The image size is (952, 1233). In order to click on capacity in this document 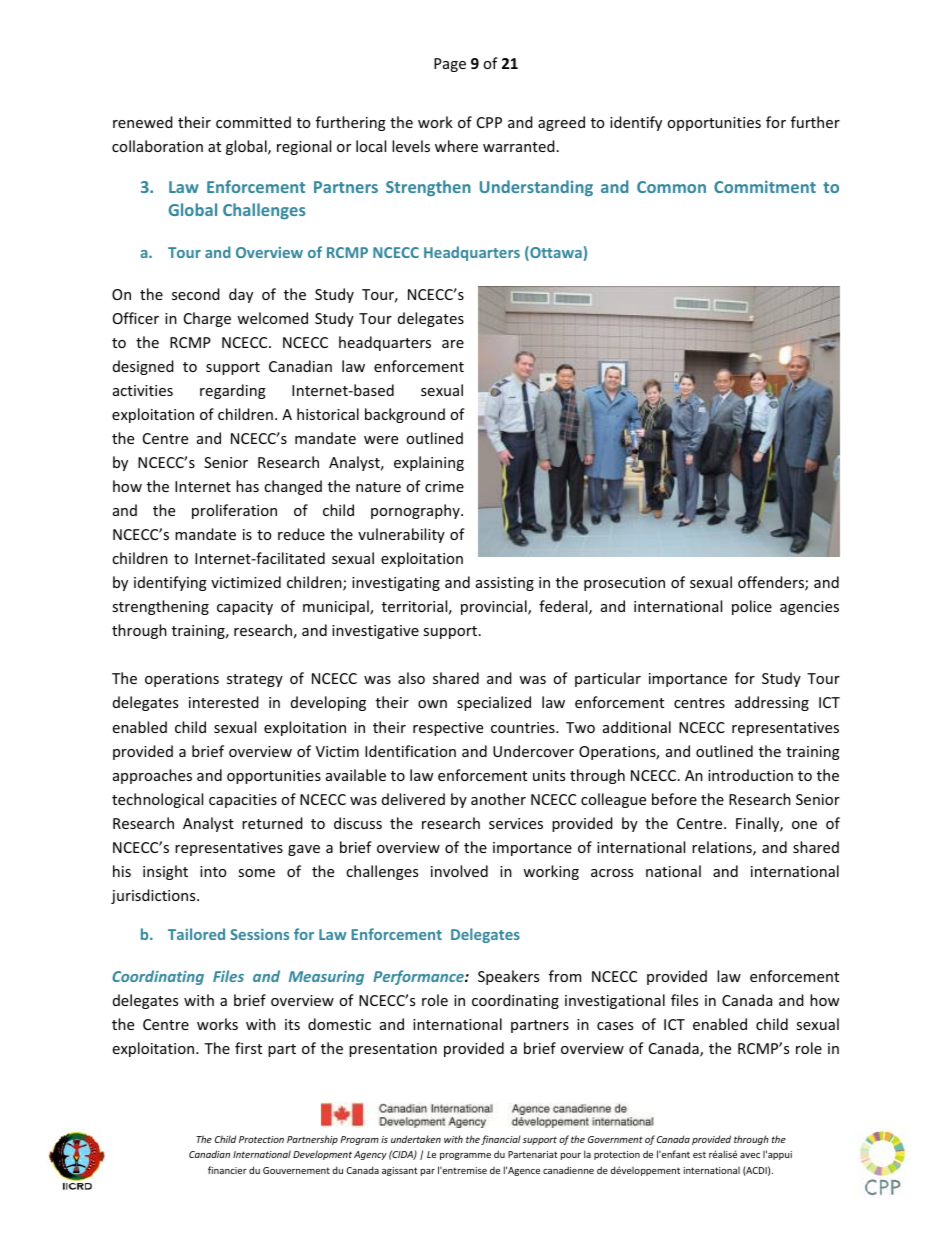, I will do `click(245, 608)`.
